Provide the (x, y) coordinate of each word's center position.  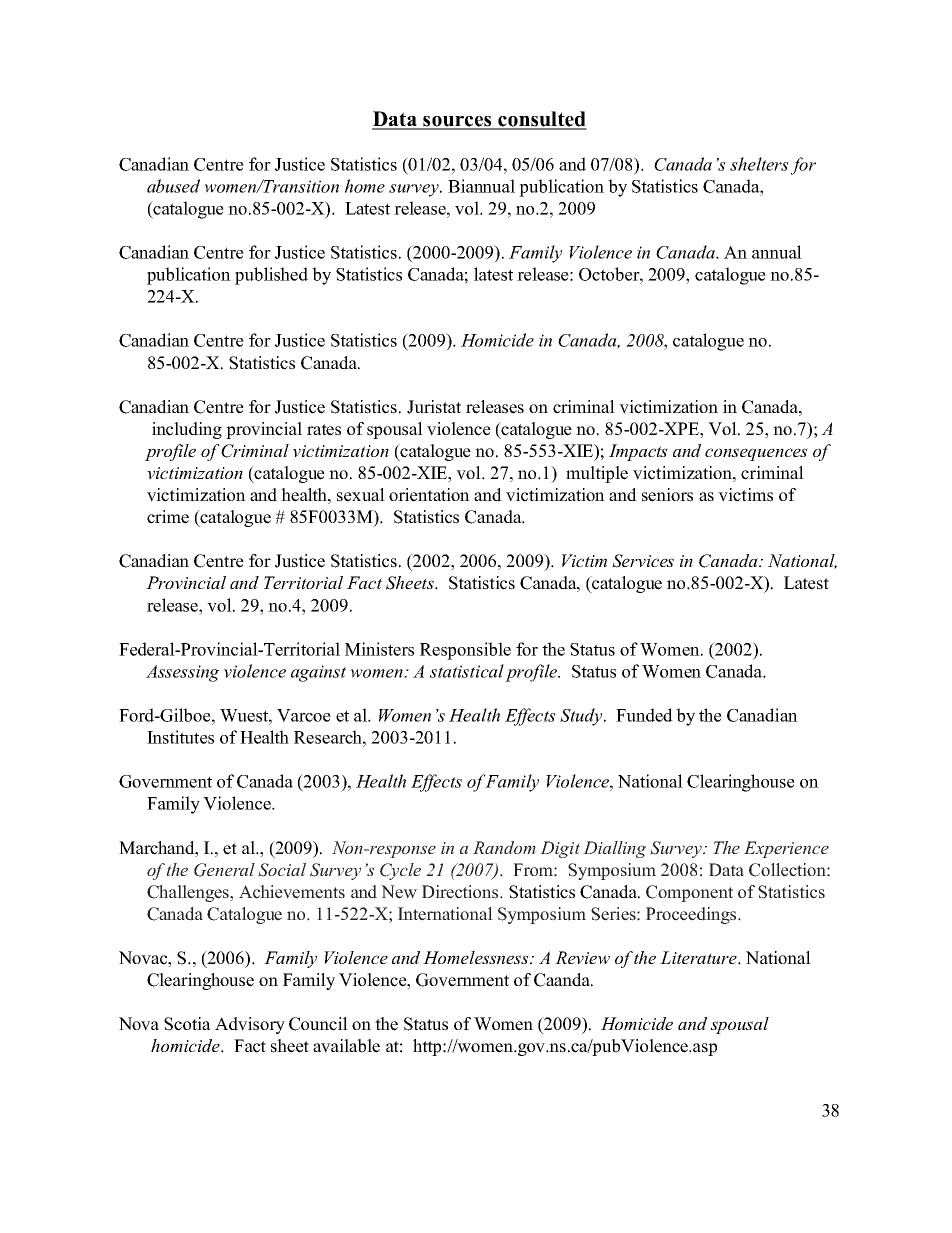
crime (168, 517)
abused (173, 186)
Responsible (465, 651)
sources (457, 122)
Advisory (250, 1025)
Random (504, 847)
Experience (786, 849)
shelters (759, 164)
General (224, 870)
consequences (756, 454)
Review (582, 957)
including (187, 430)
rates (324, 430)
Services (643, 561)
